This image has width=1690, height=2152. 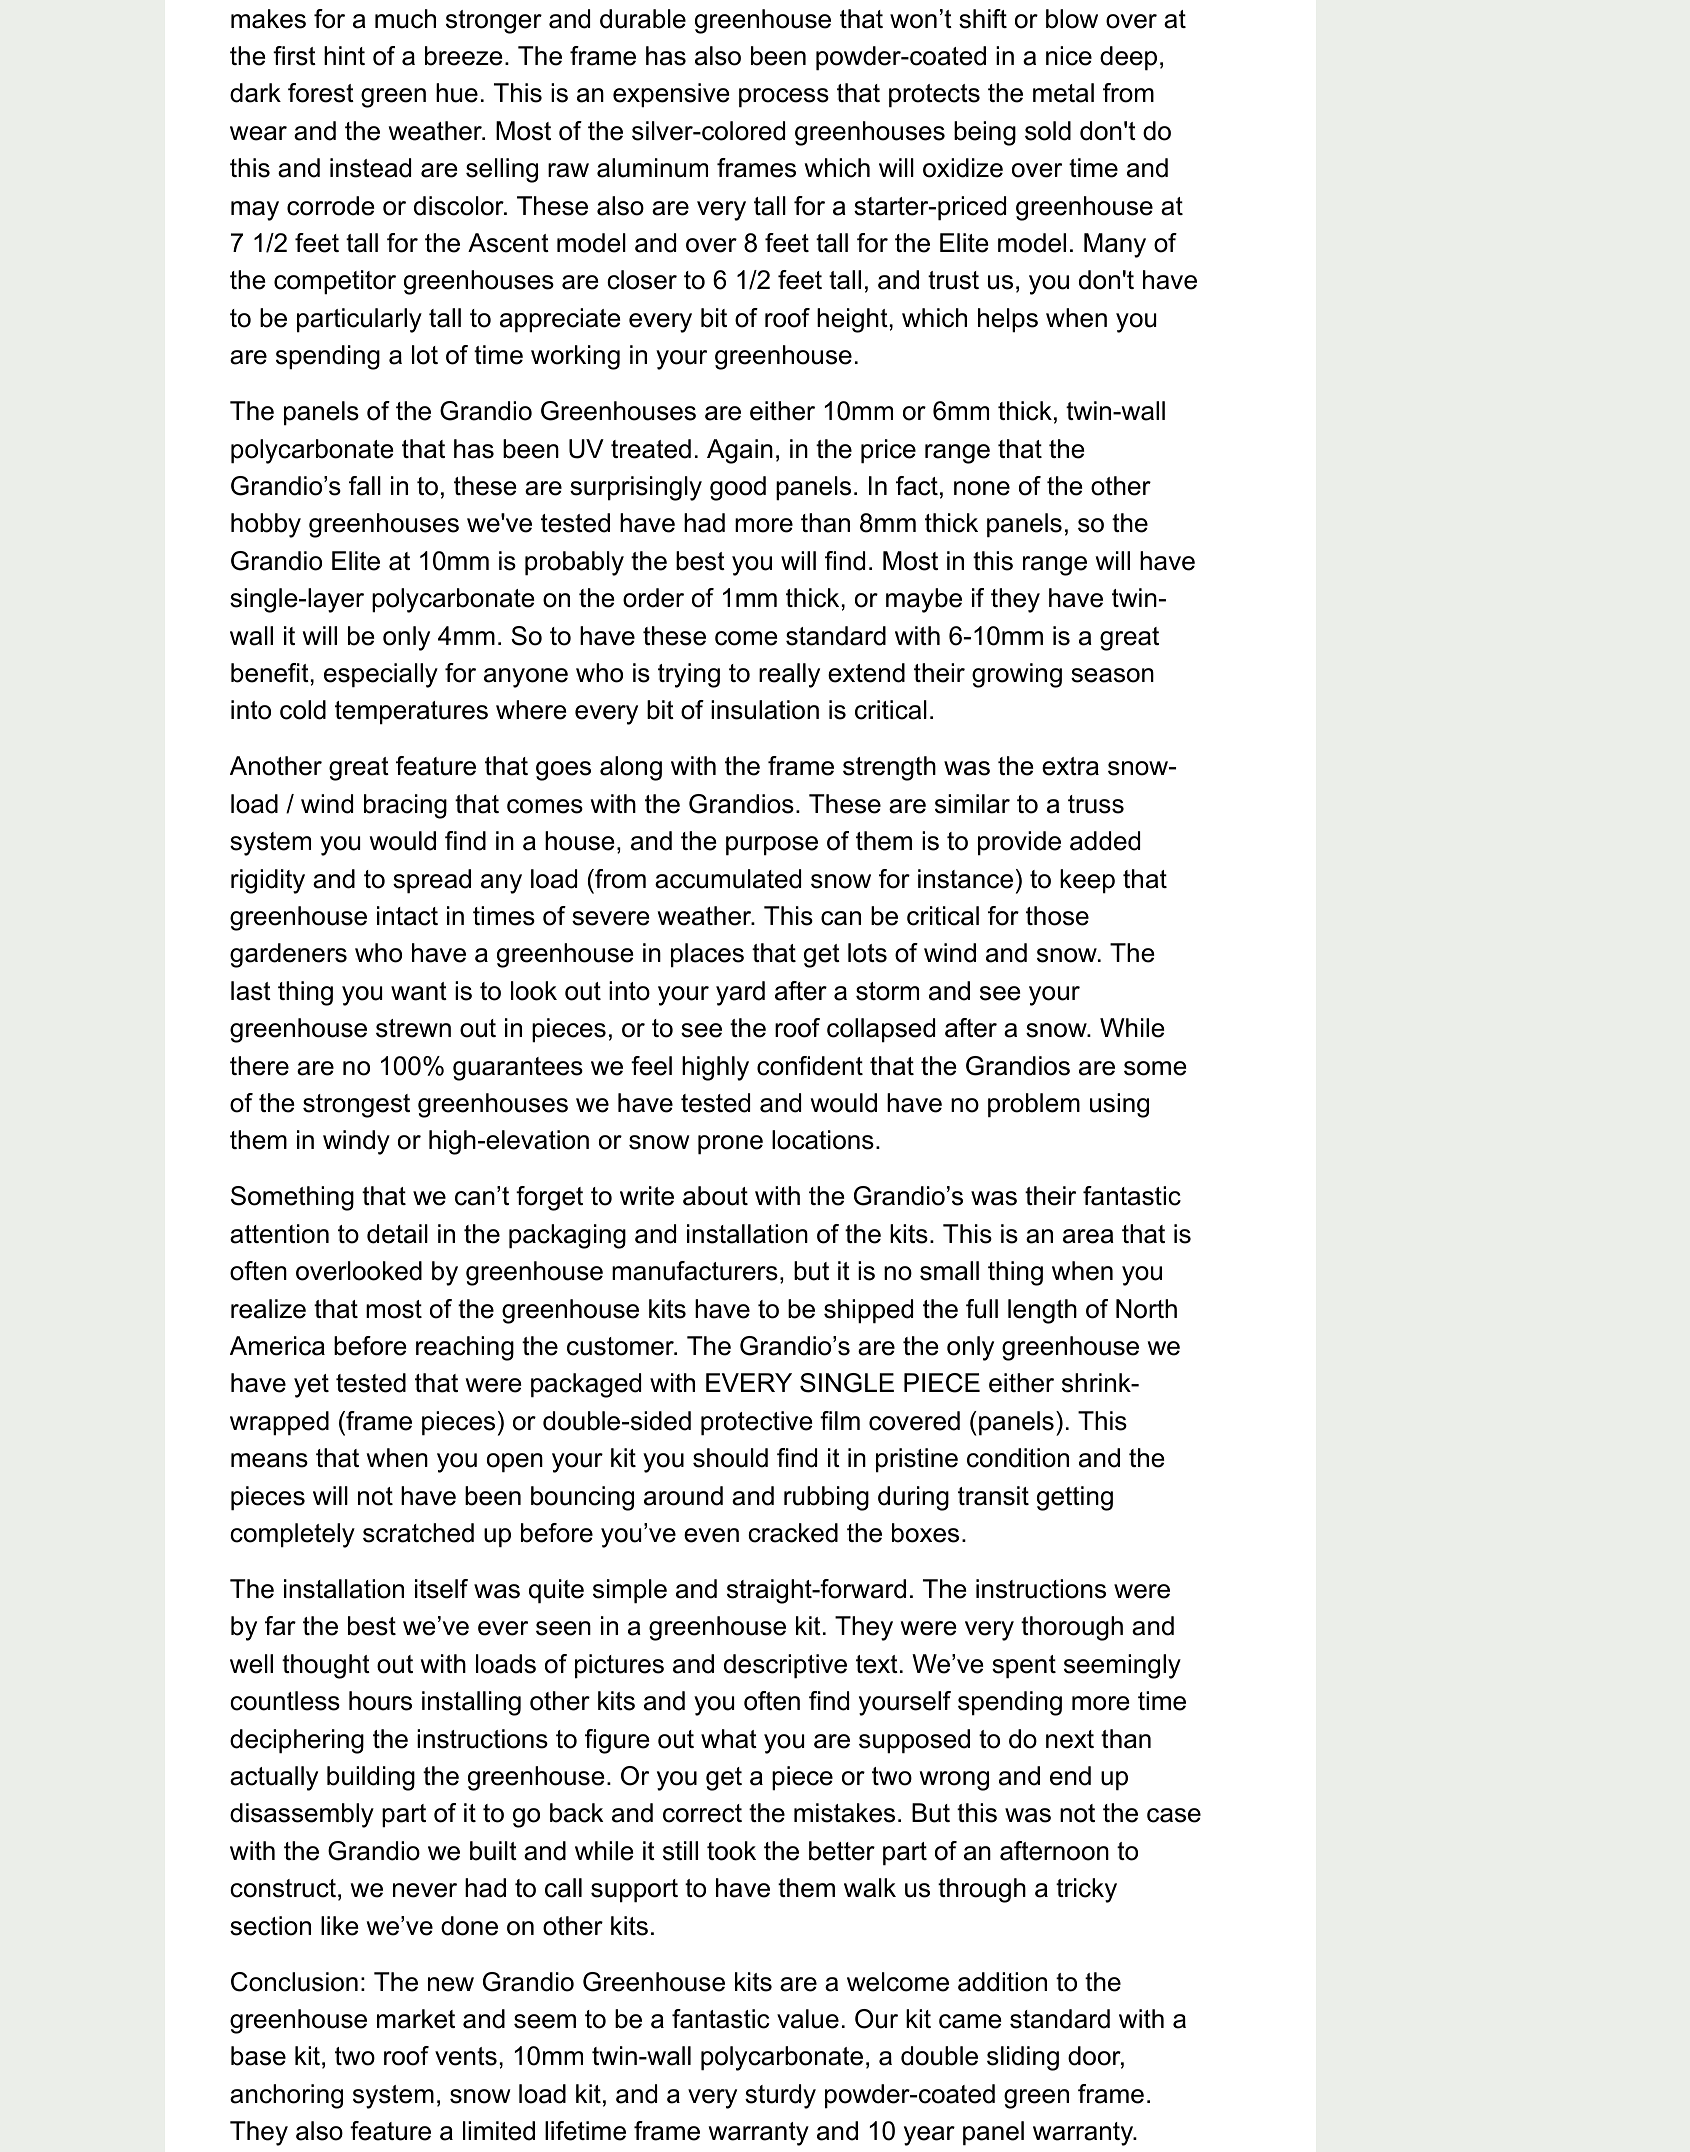 I want to click on market, so click(x=416, y=2019).
